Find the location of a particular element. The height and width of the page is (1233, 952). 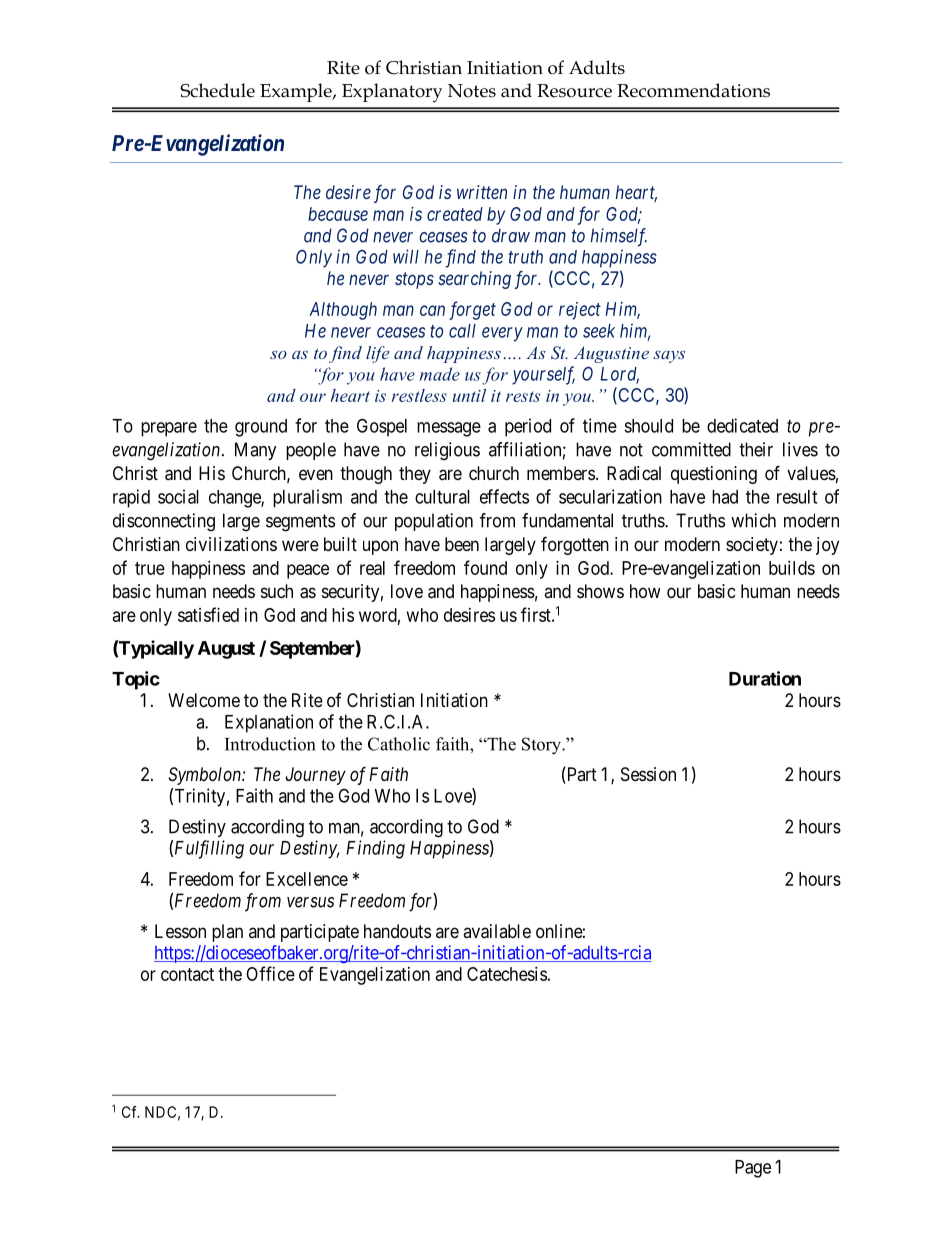

Recommendations is located at coordinates (693, 90).
